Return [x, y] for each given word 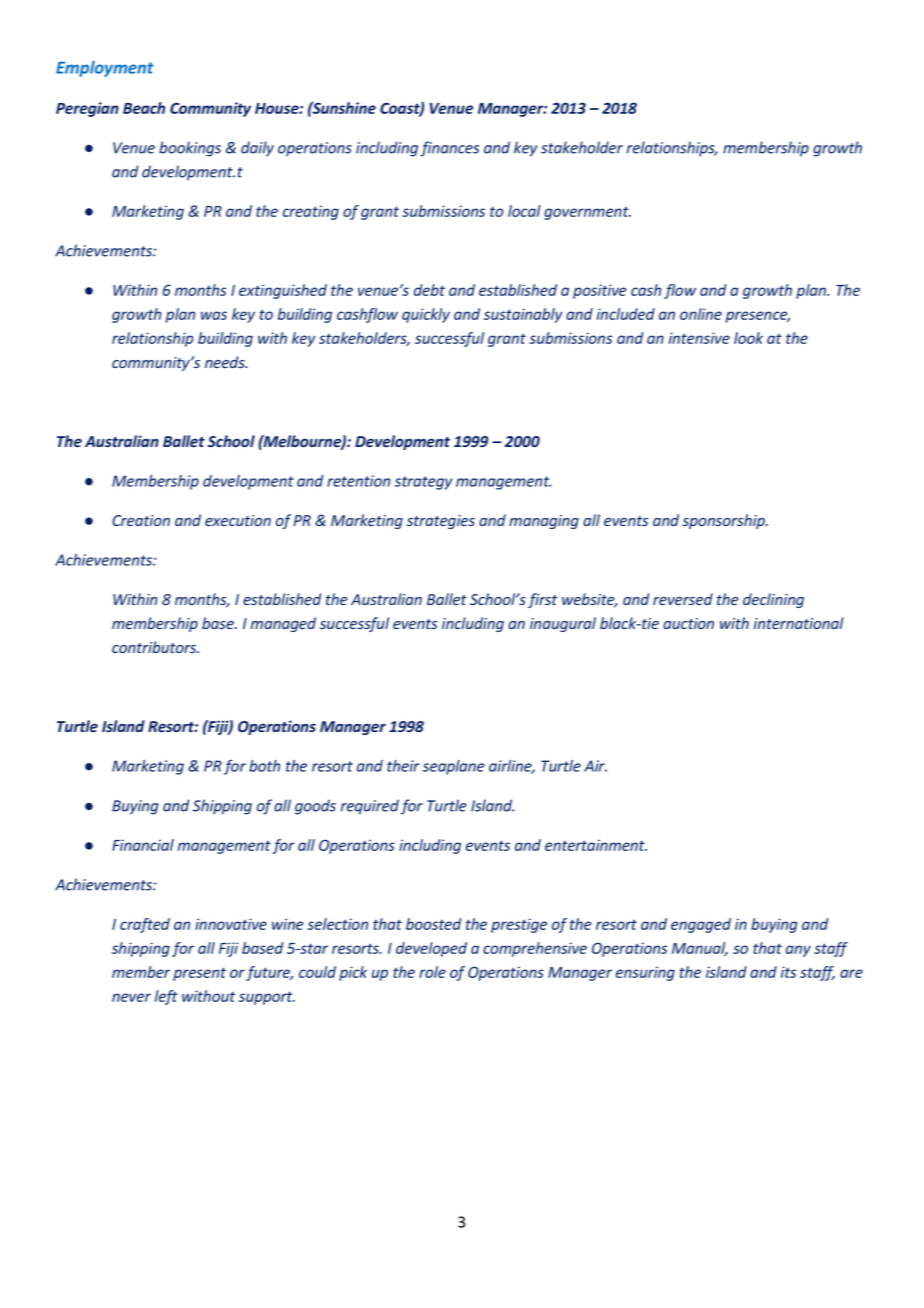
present [199, 974]
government [587, 213]
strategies [441, 522]
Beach [144, 108]
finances [449, 149]
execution [238, 520]
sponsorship [724, 521]
